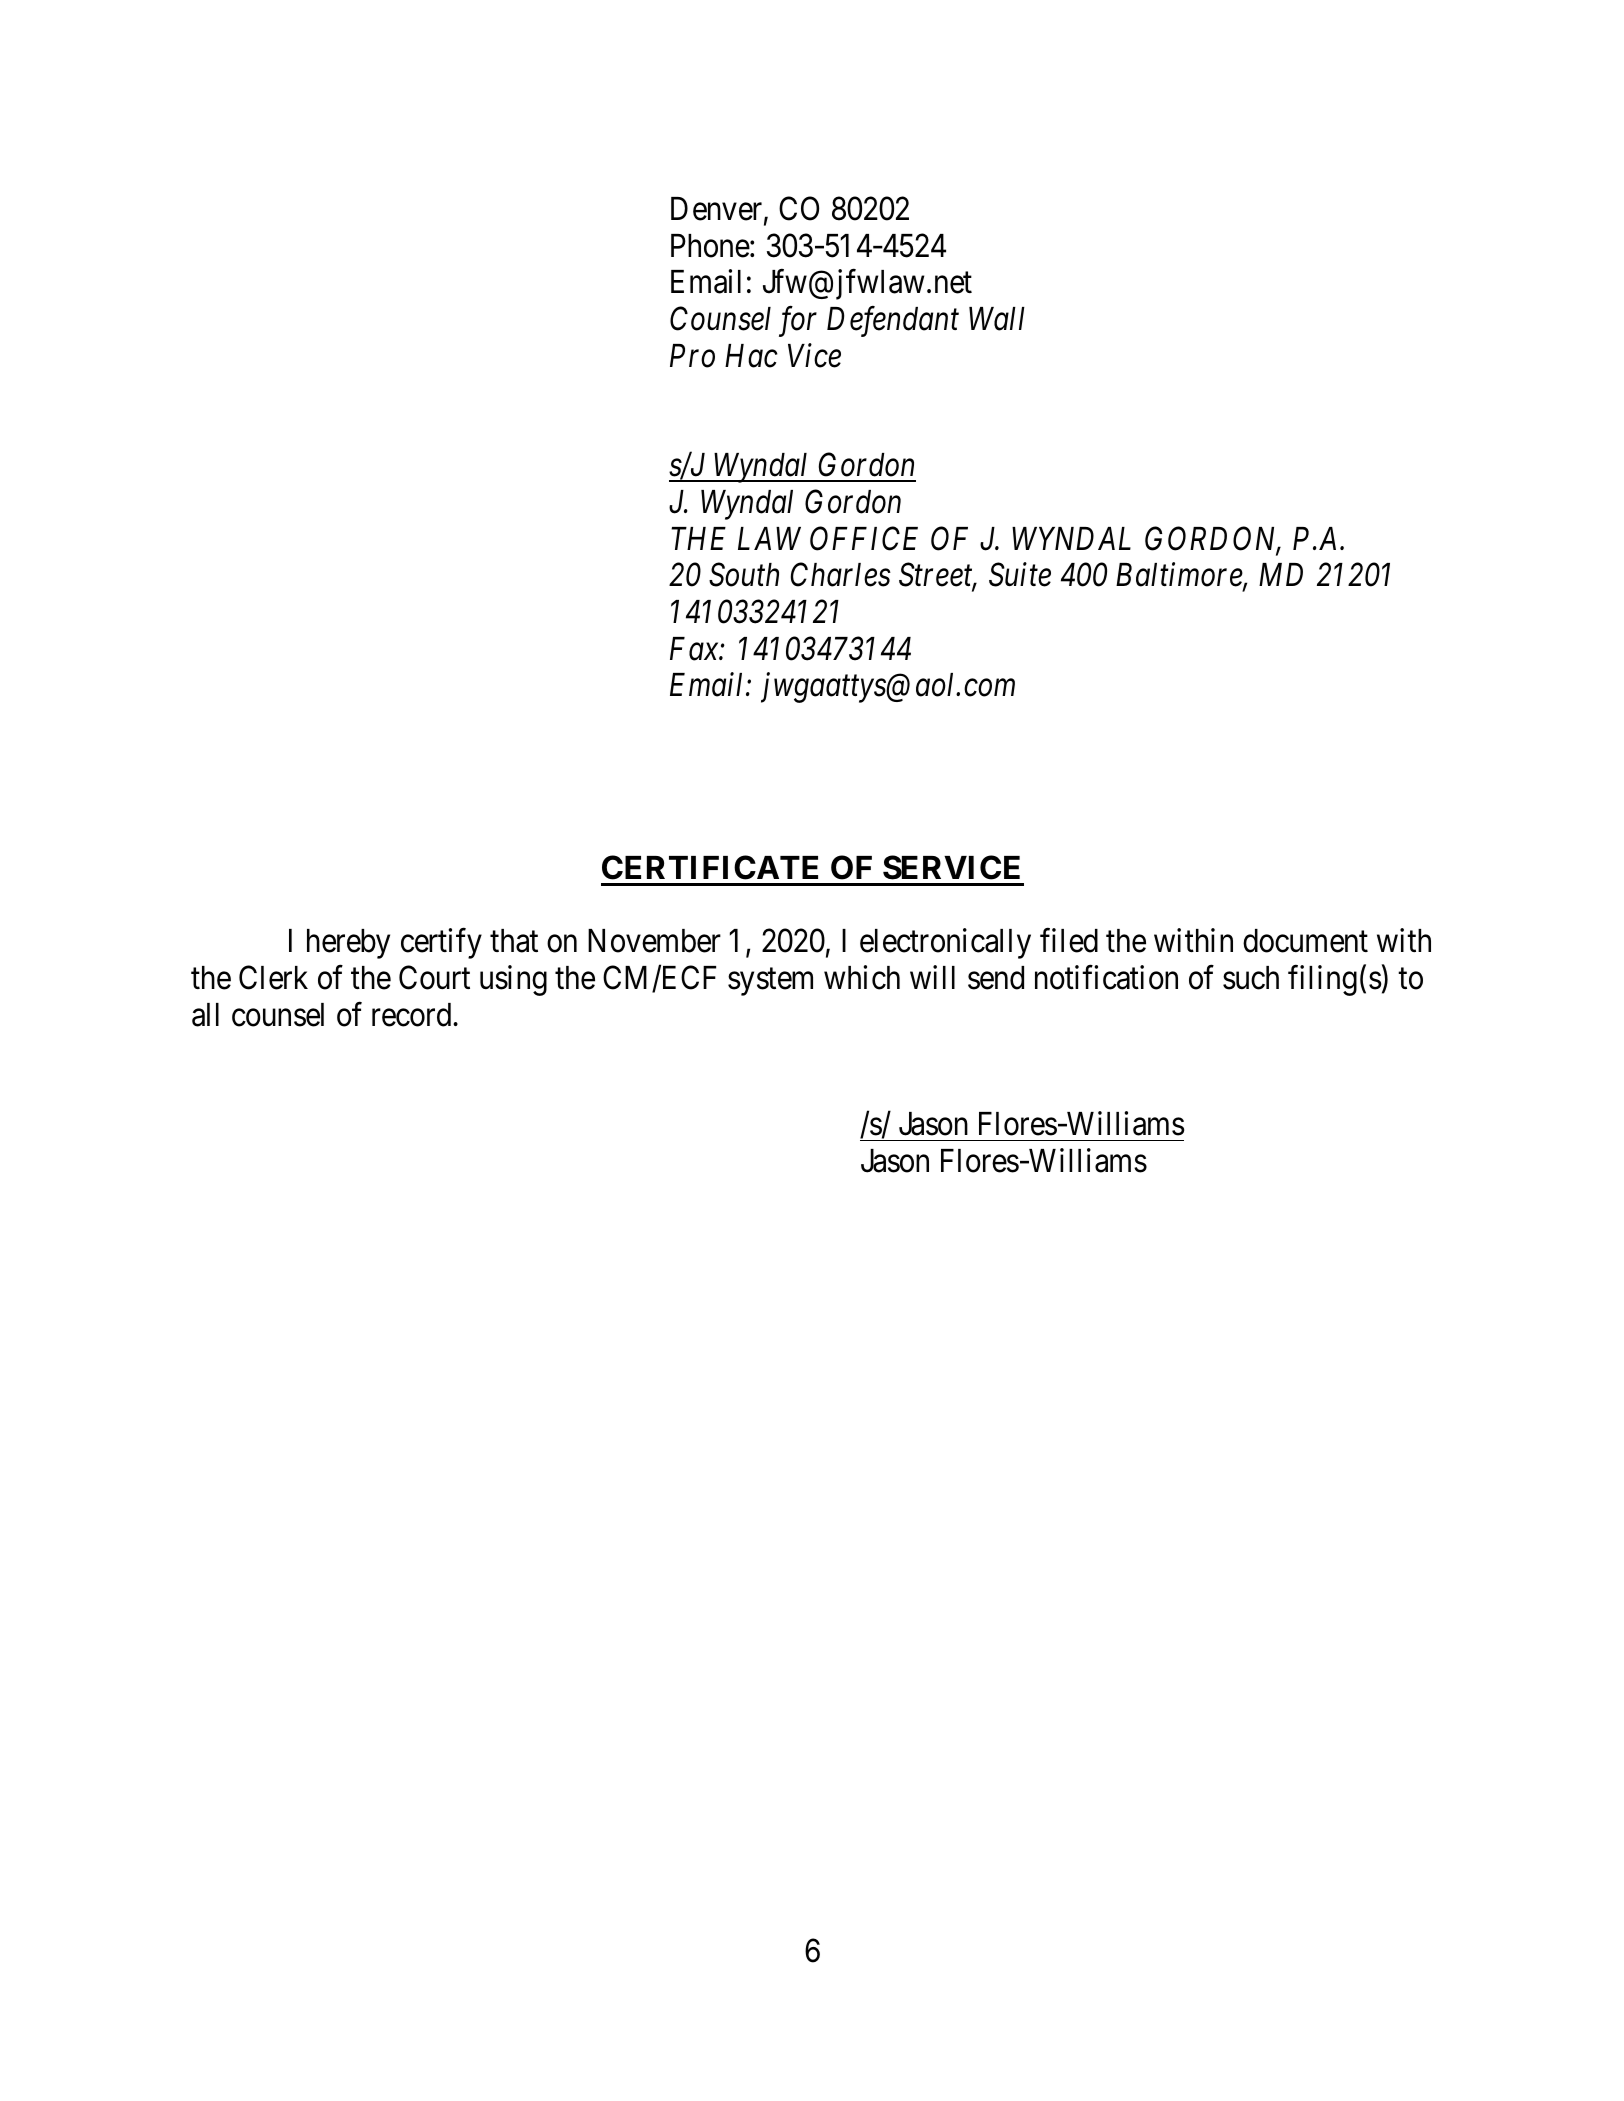 Image resolution: width=1624 pixels, height=2101 pixels. I want to click on Baltimore, so click(1180, 576).
